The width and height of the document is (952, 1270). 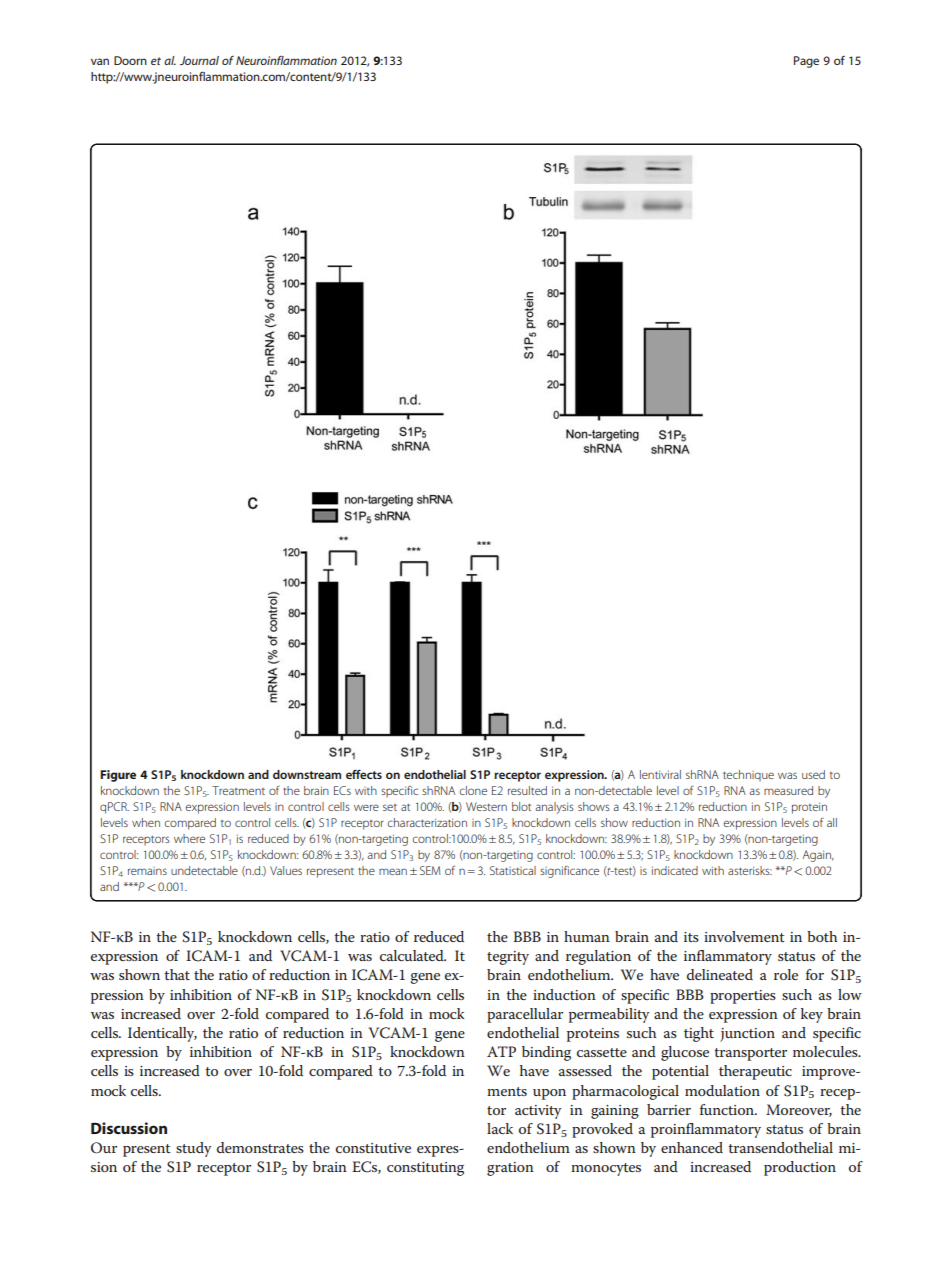 What do you see at coordinates (500, 1128) in the document?
I see `lack` at bounding box center [500, 1128].
